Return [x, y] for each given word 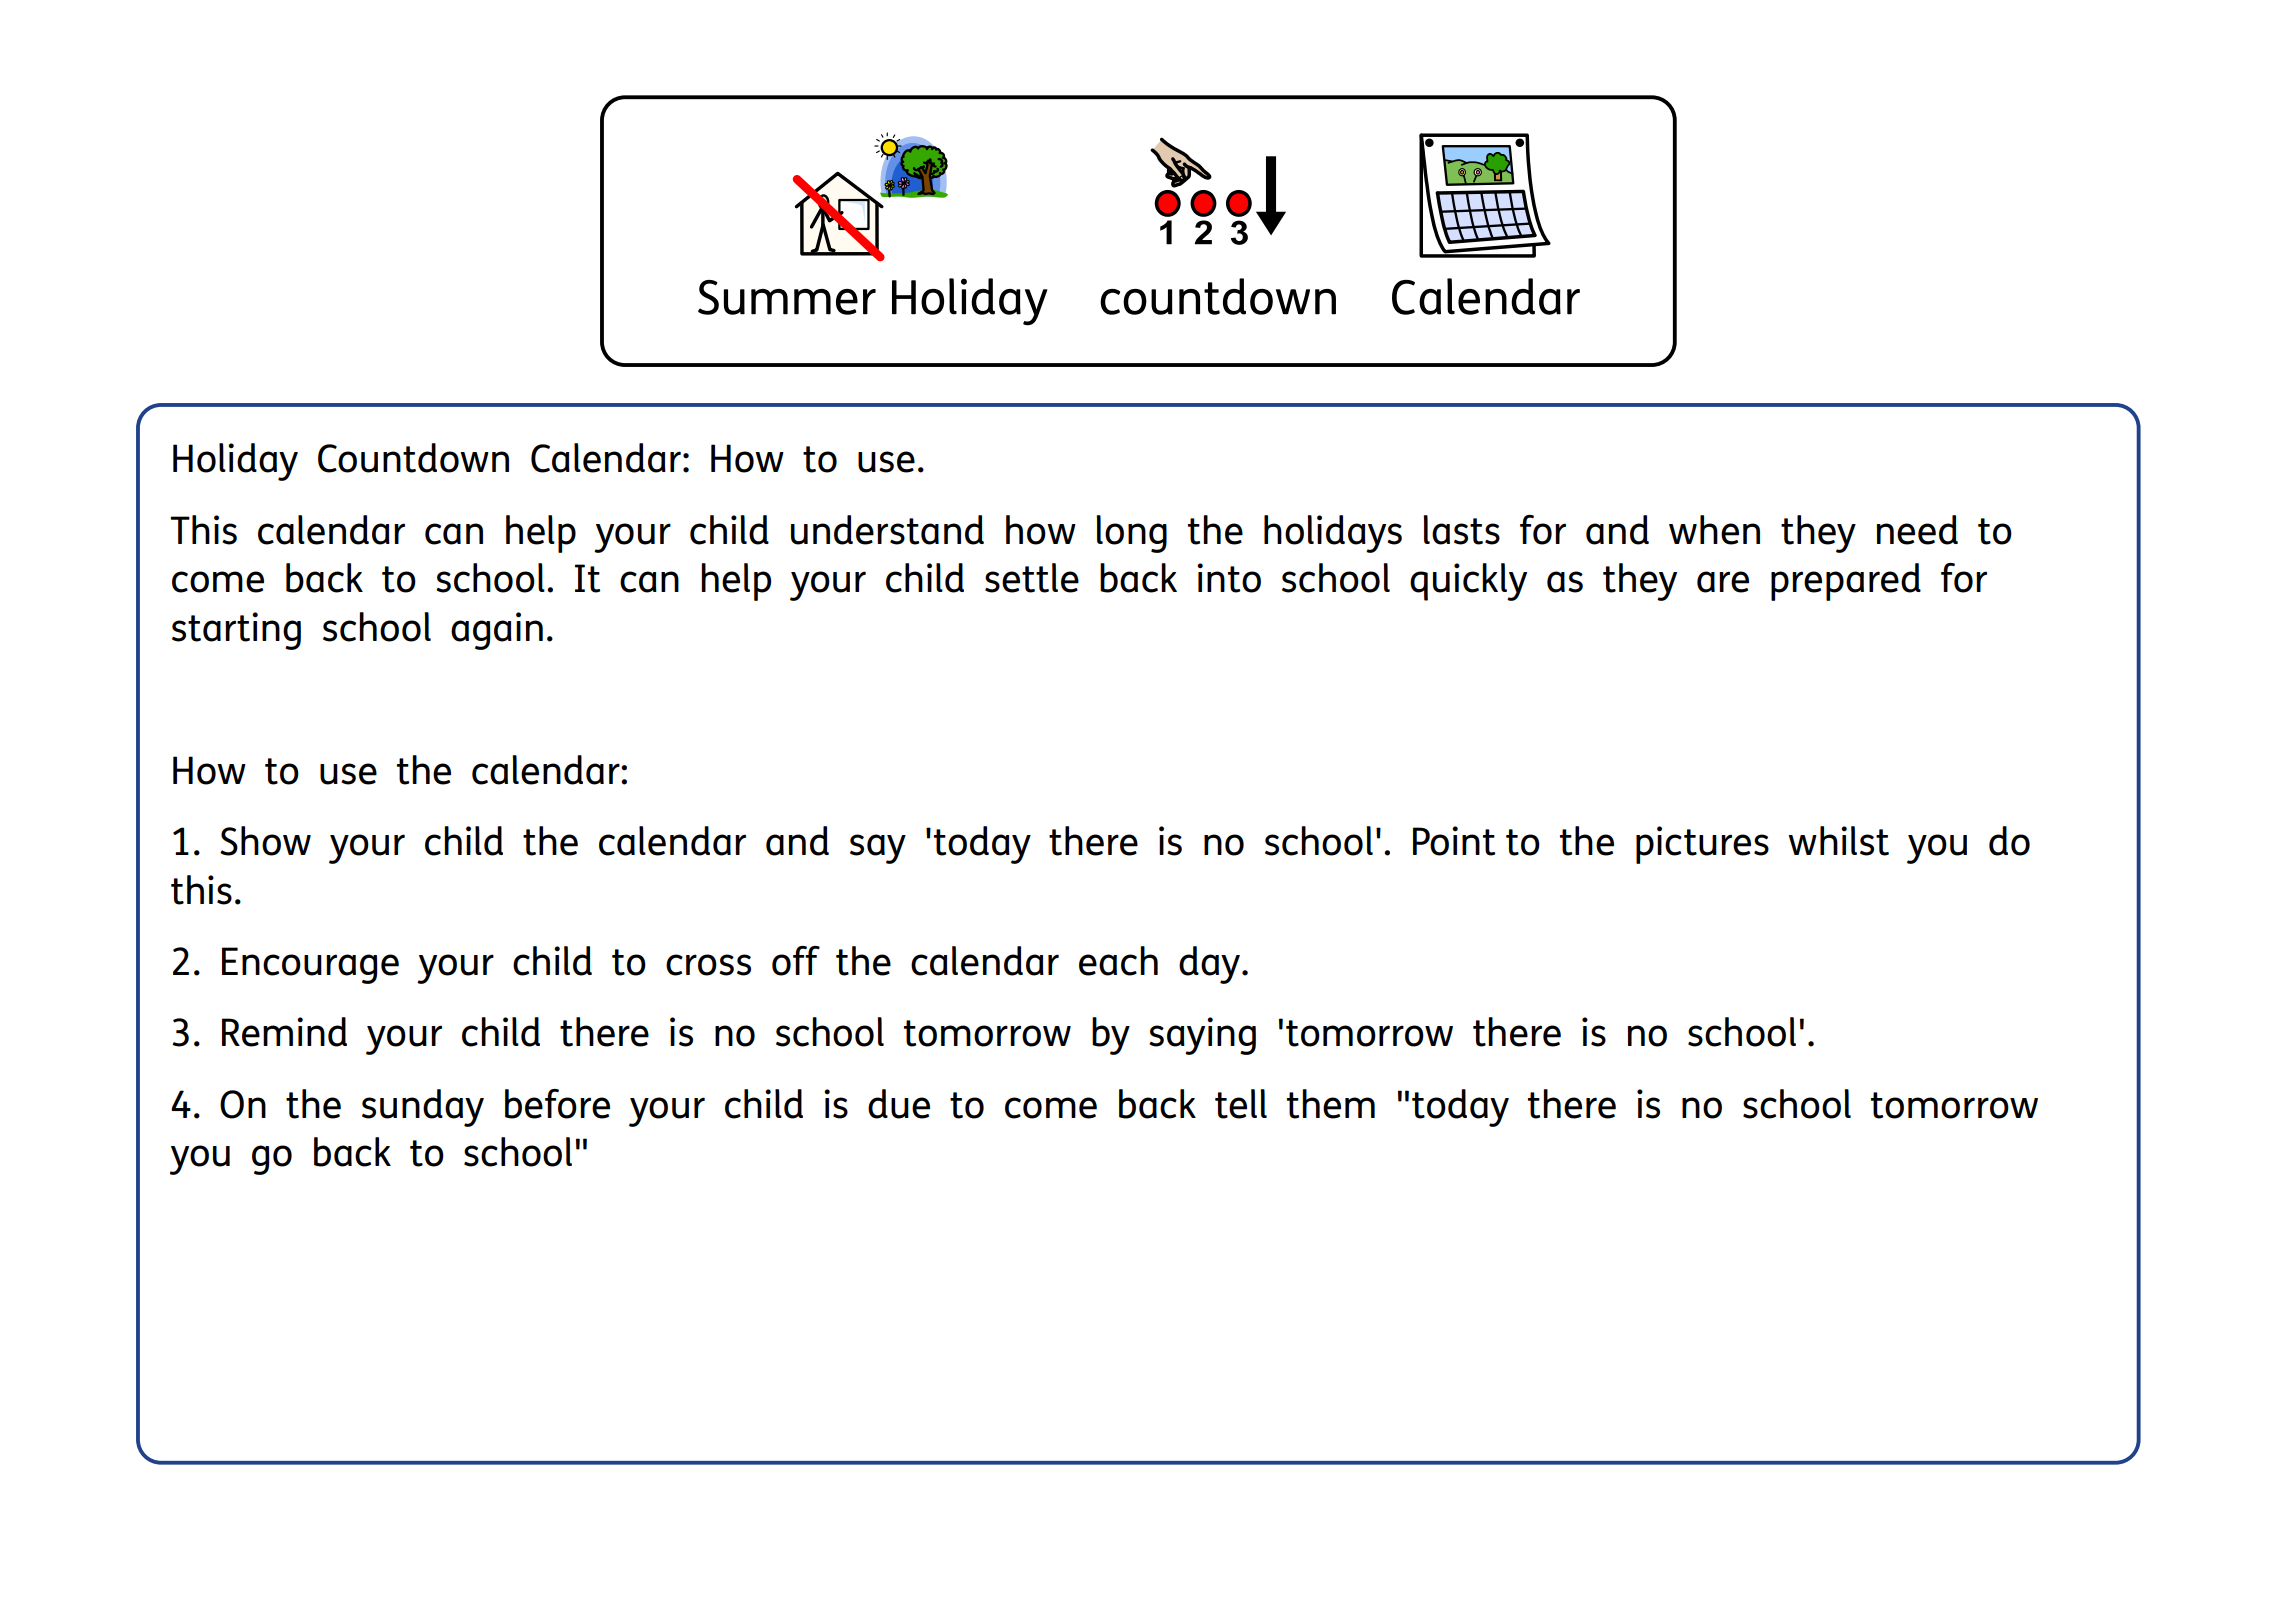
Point [1454, 841]
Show [265, 841]
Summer [787, 297]
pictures [1702, 845]
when [1714, 530]
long [1131, 534]
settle [1032, 578]
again [497, 631]
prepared [1846, 582]
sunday [423, 1108]
